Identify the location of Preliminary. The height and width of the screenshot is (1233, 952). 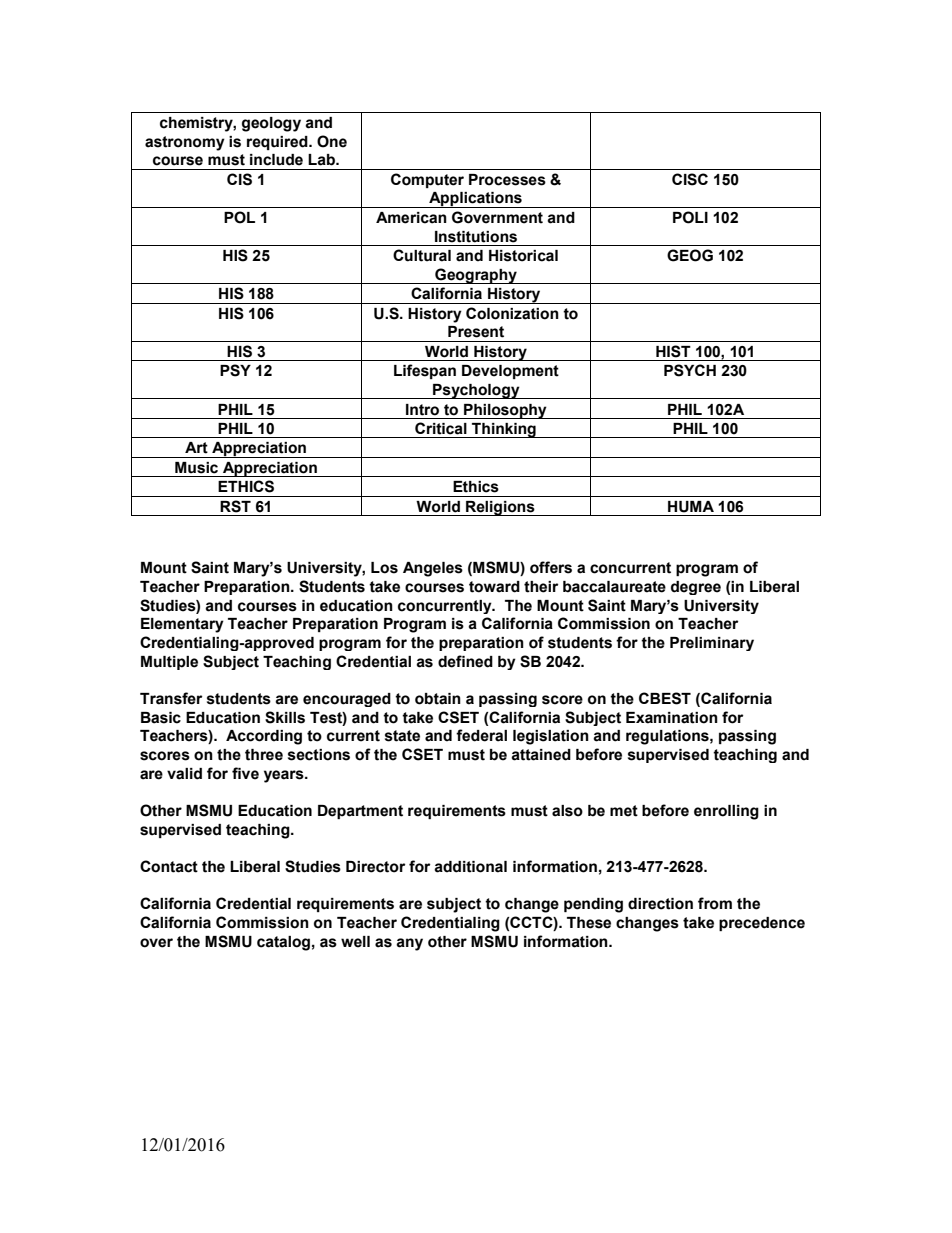
(712, 644).
